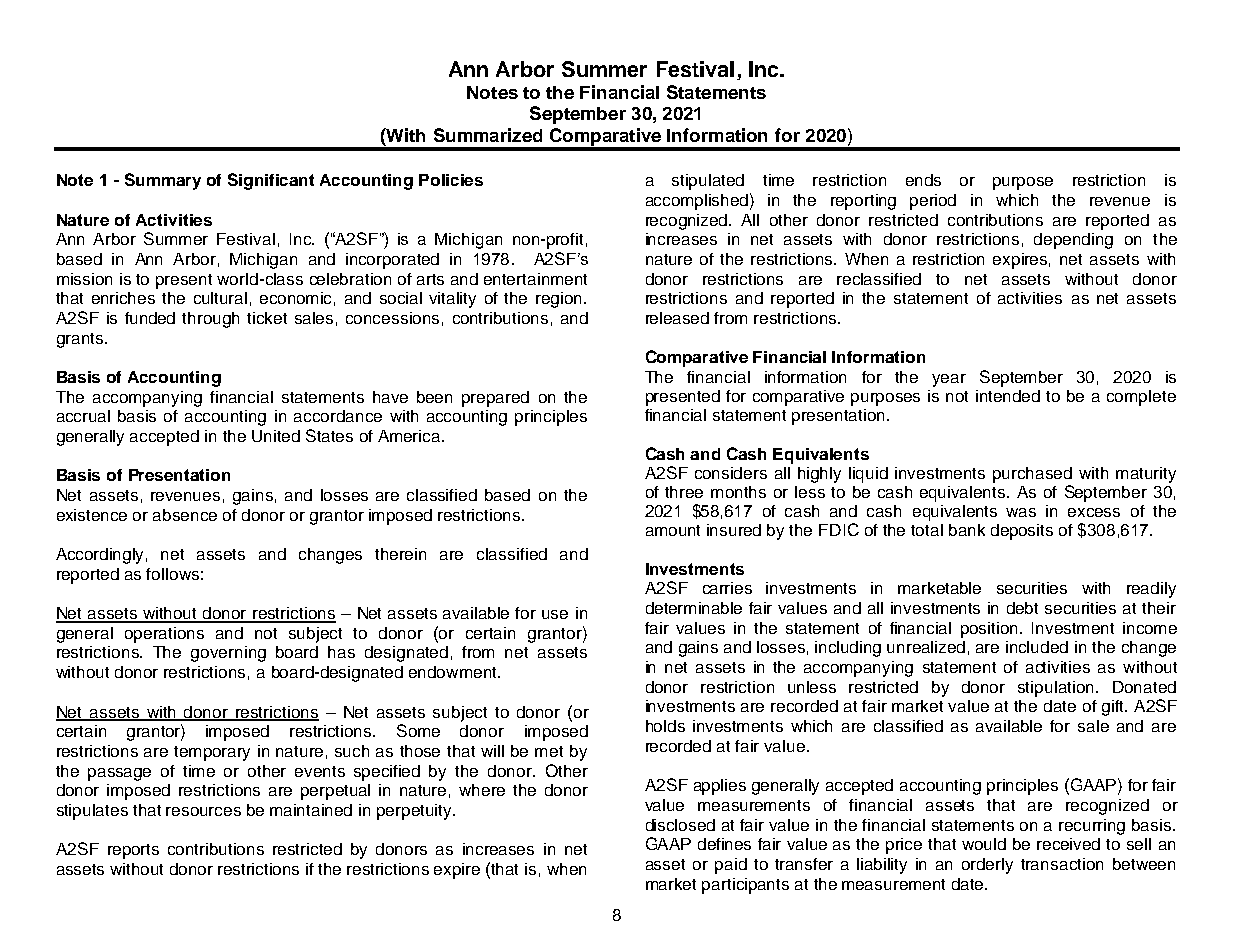 This image has width=1233, height=952. Describe the element at coordinates (731, 866) in the image. I see `paid` at that location.
